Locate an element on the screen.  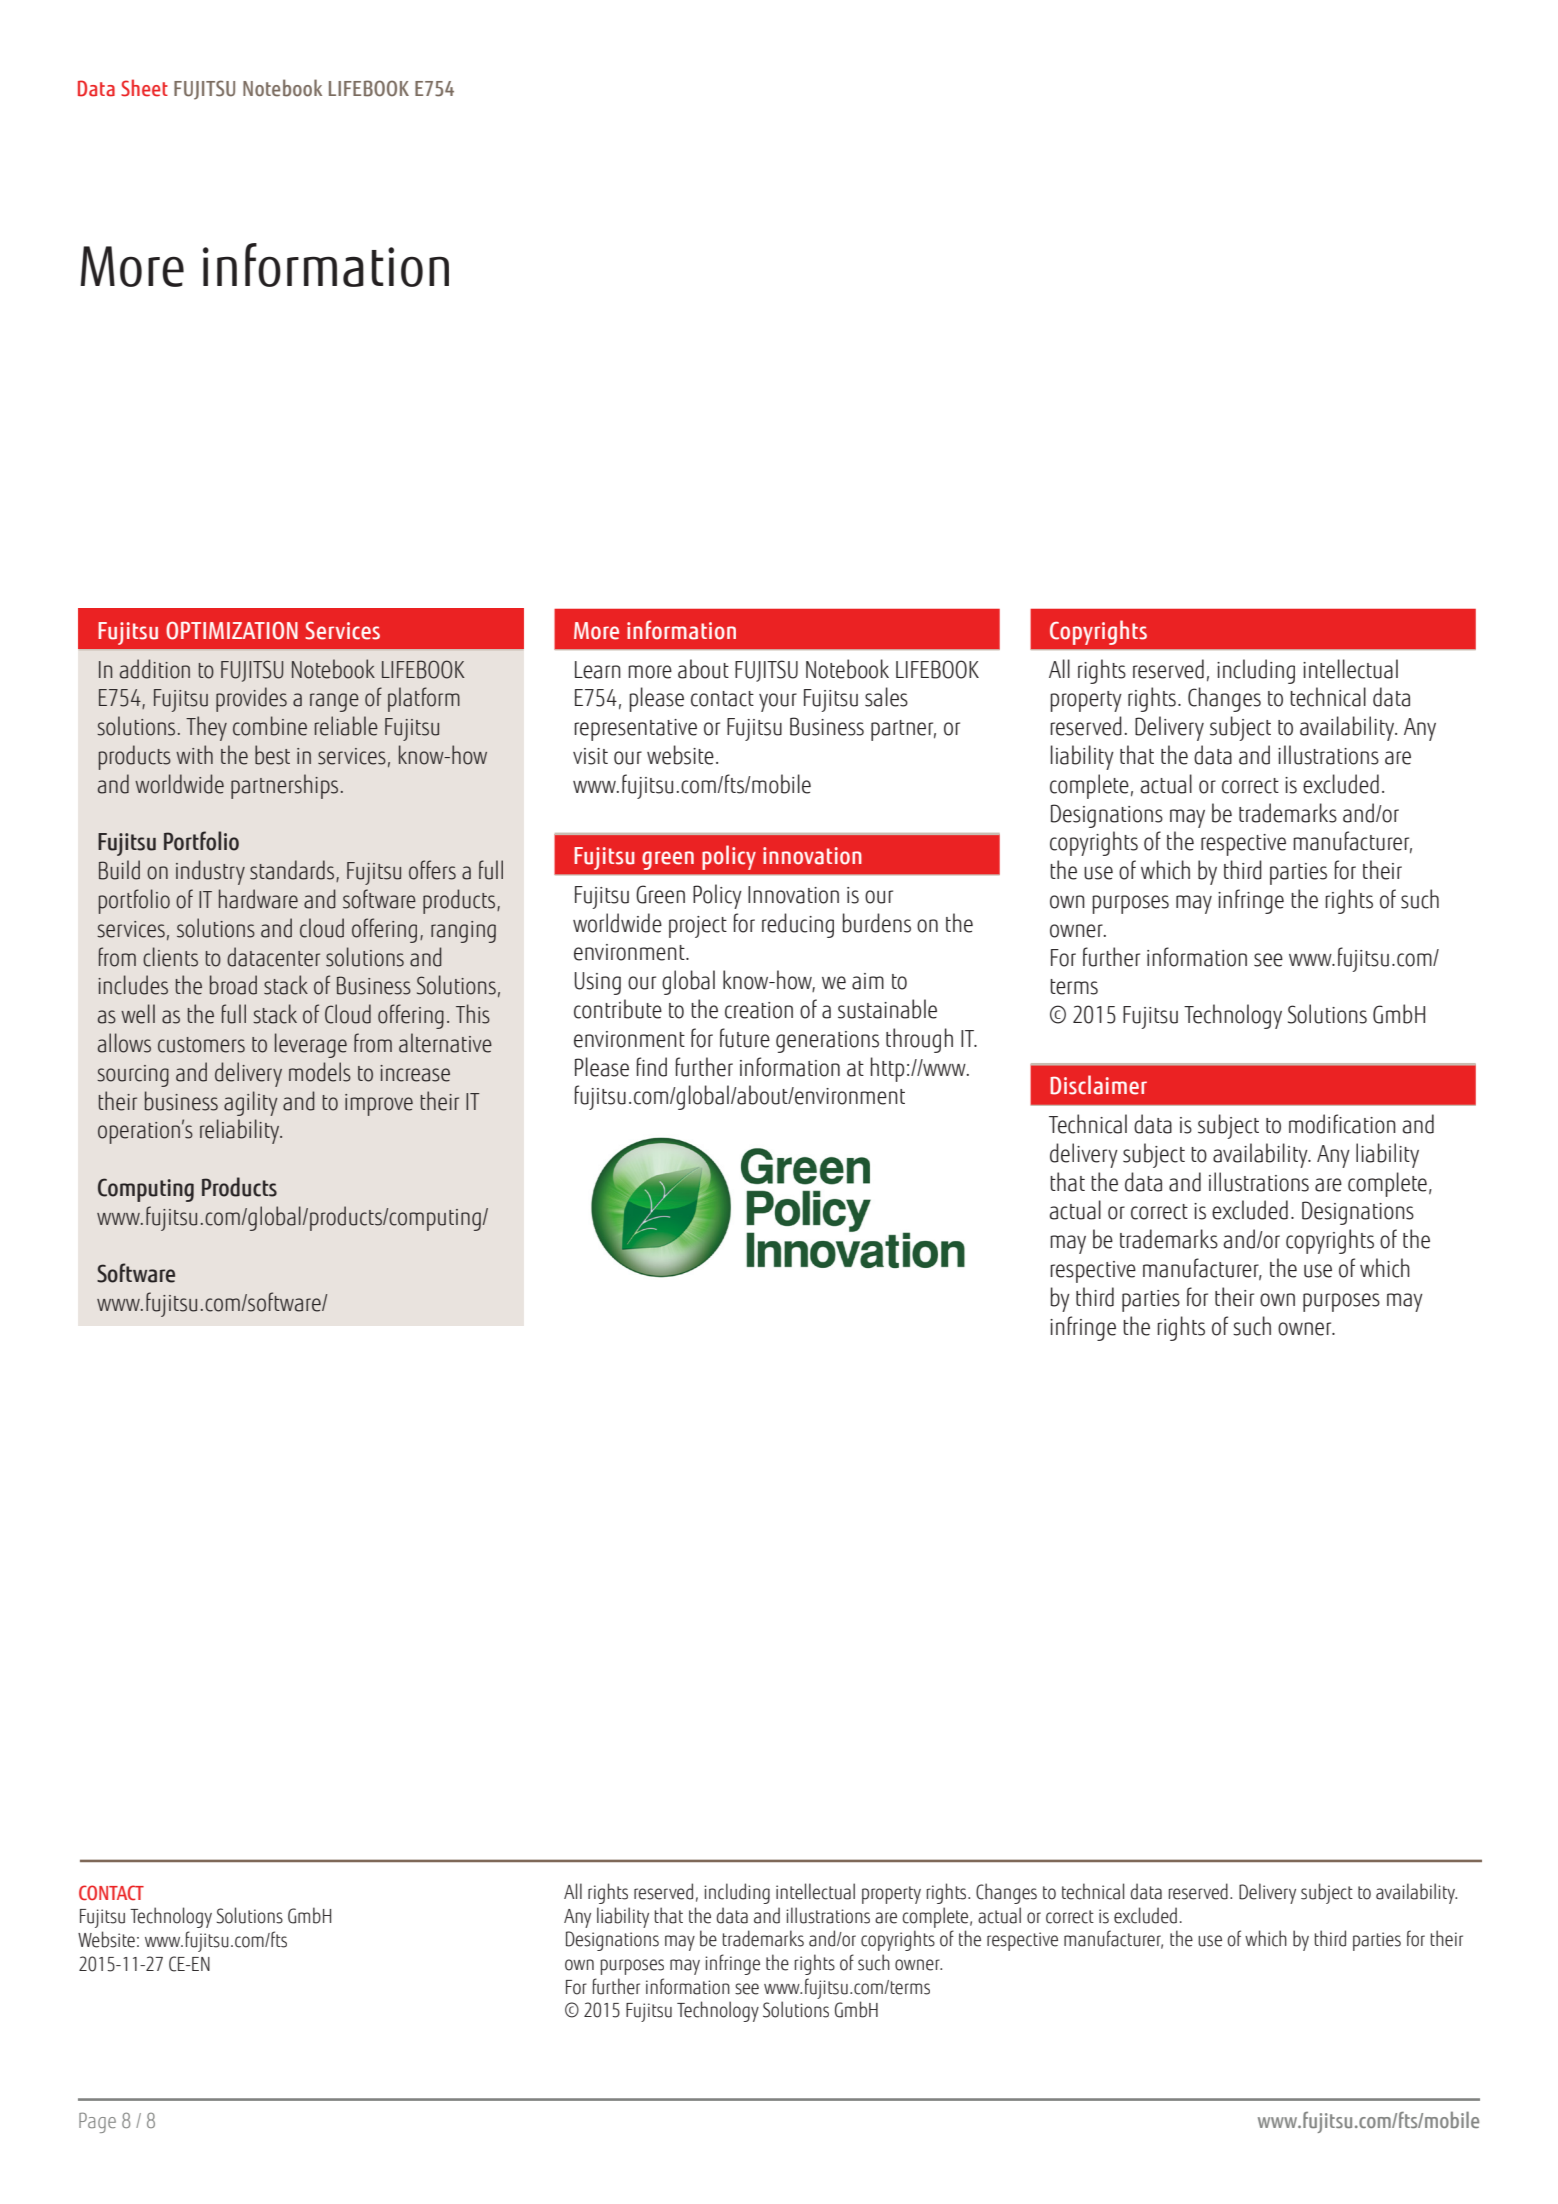
find is located at coordinates (652, 1067).
